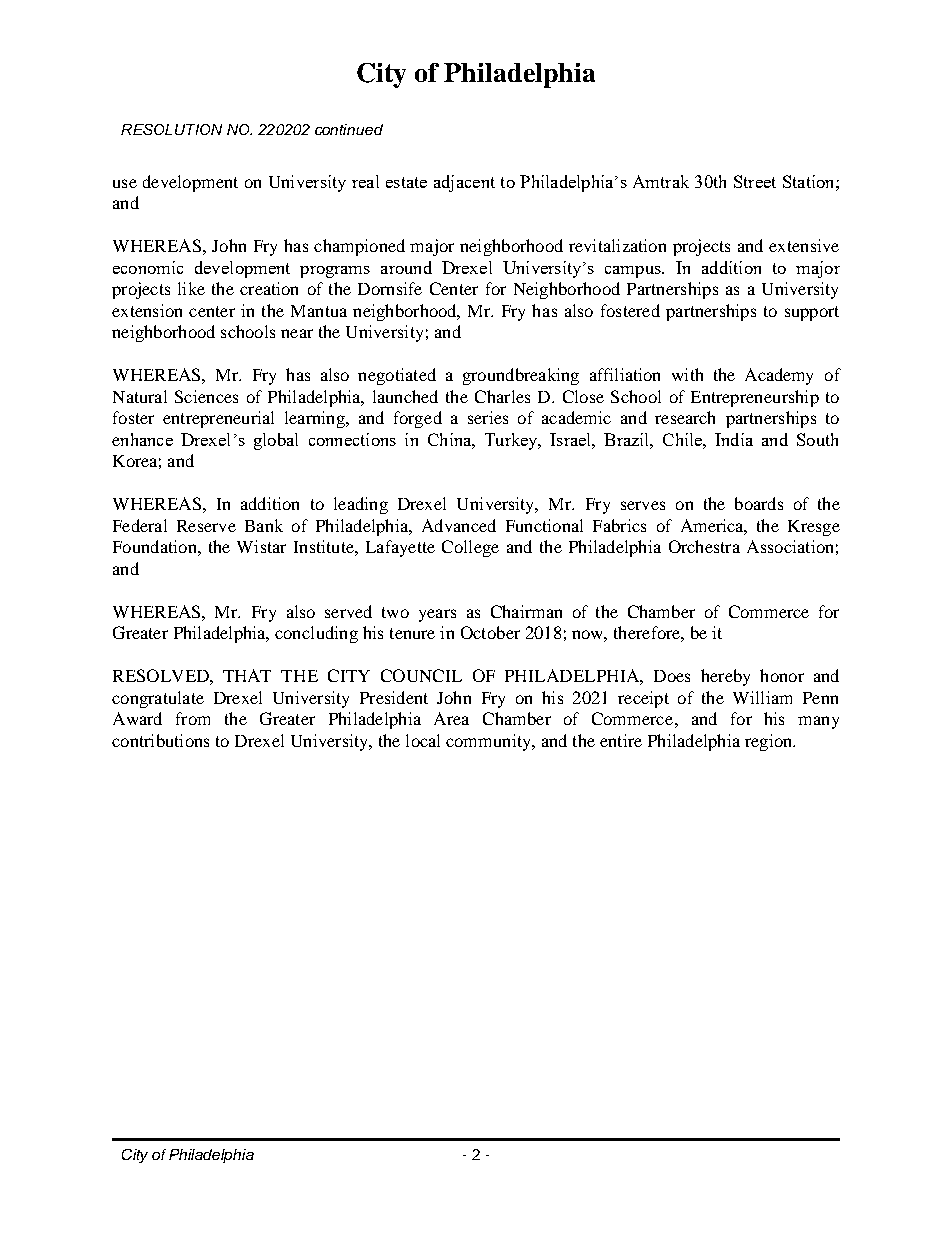 This page has height=1233, width=952. I want to click on RESOLUTION, so click(171, 129).
